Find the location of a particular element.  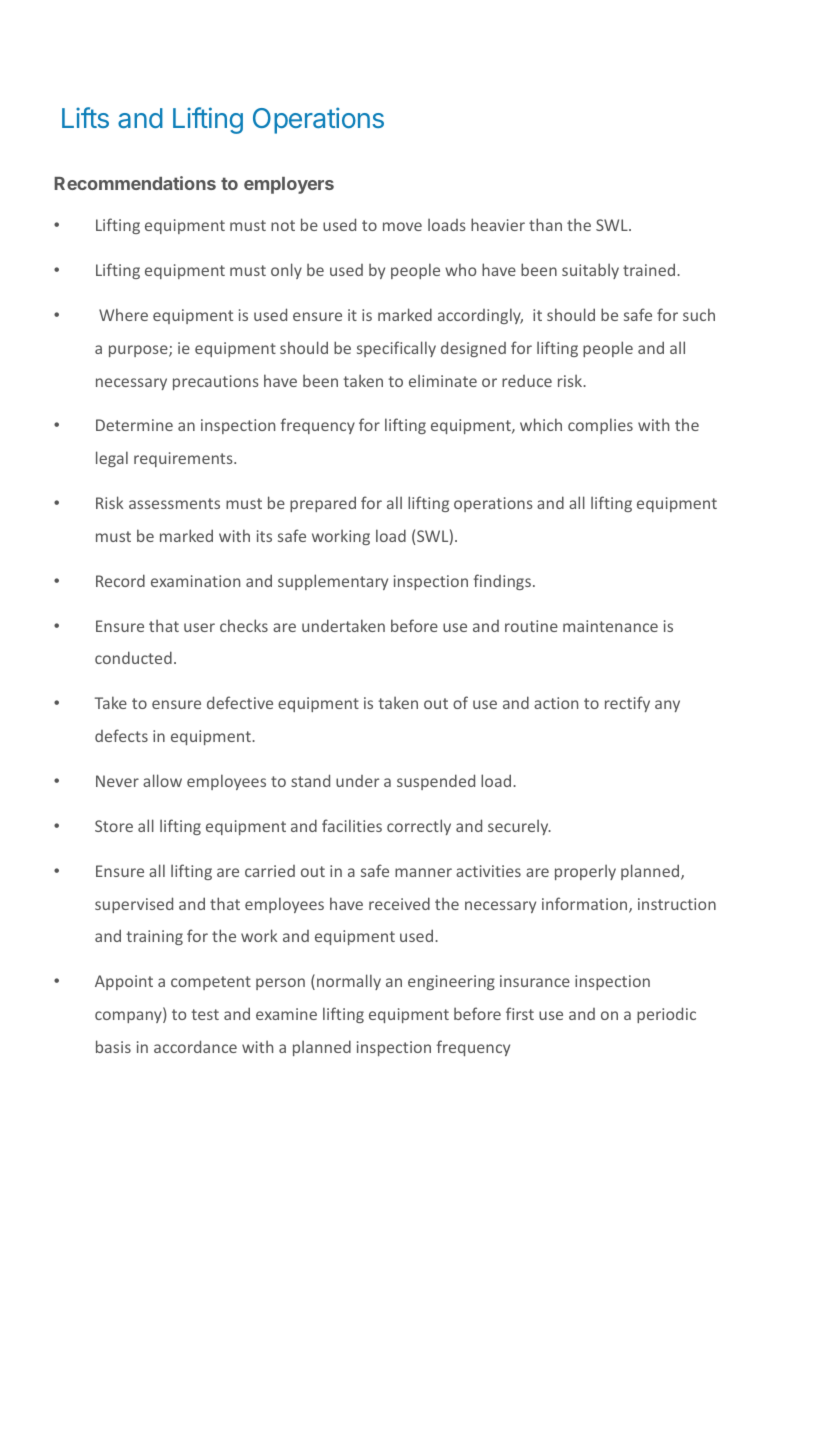

supplementary is located at coordinates (333, 582).
